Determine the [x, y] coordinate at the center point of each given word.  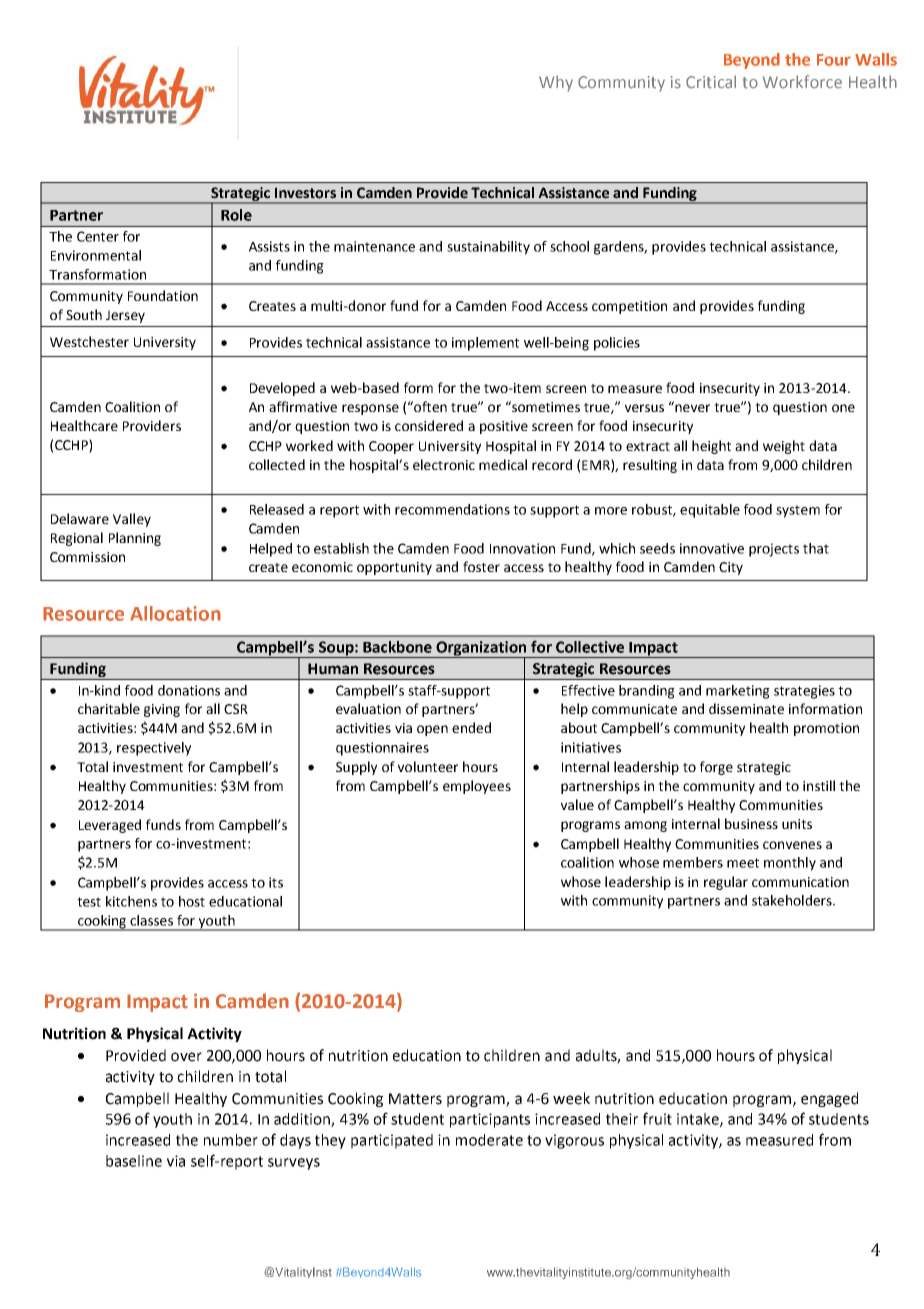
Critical [711, 82]
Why [556, 83]
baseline [134, 1161]
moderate [489, 1140]
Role [236, 215]
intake [699, 1120]
